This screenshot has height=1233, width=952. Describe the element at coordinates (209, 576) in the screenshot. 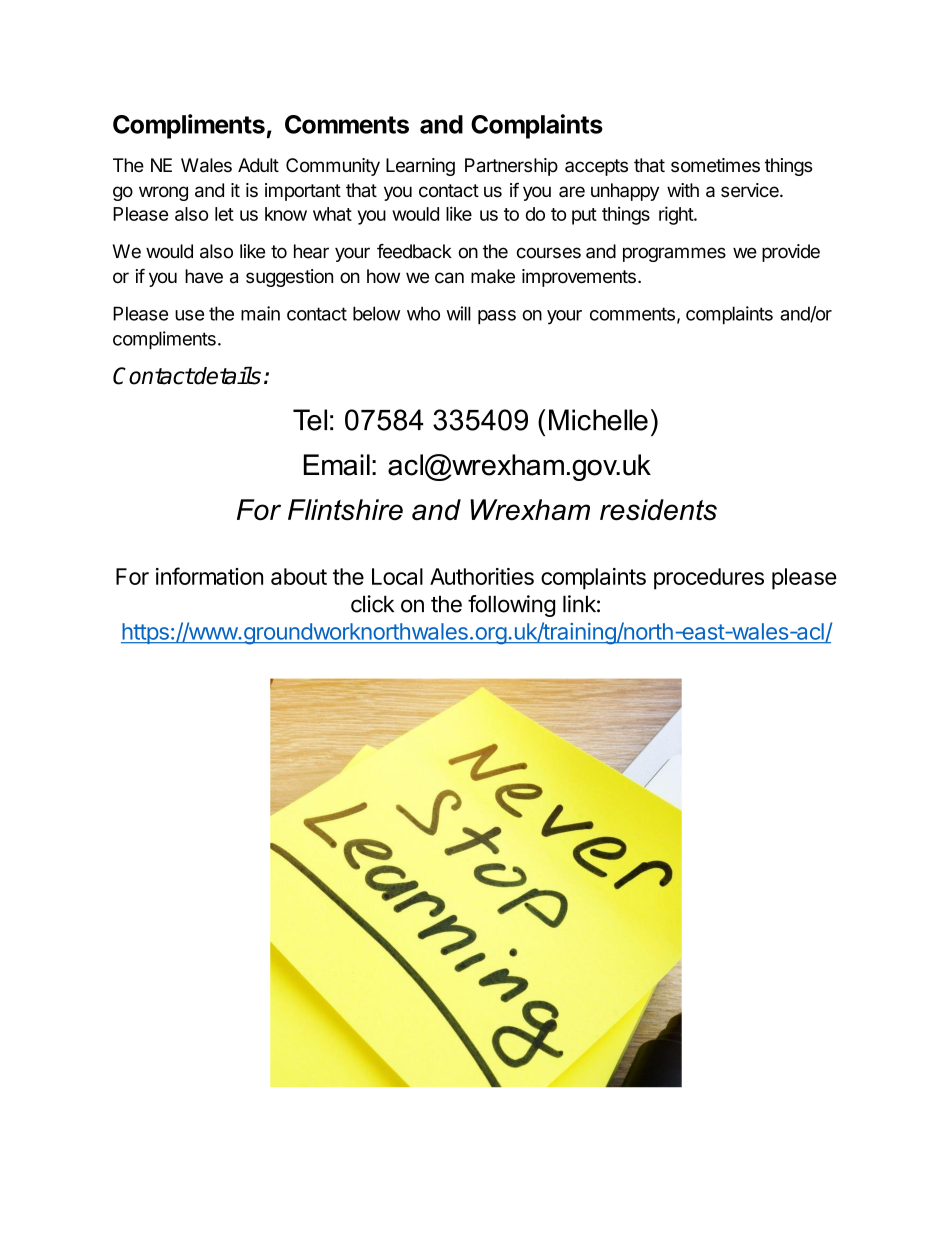

I see `information` at that location.
